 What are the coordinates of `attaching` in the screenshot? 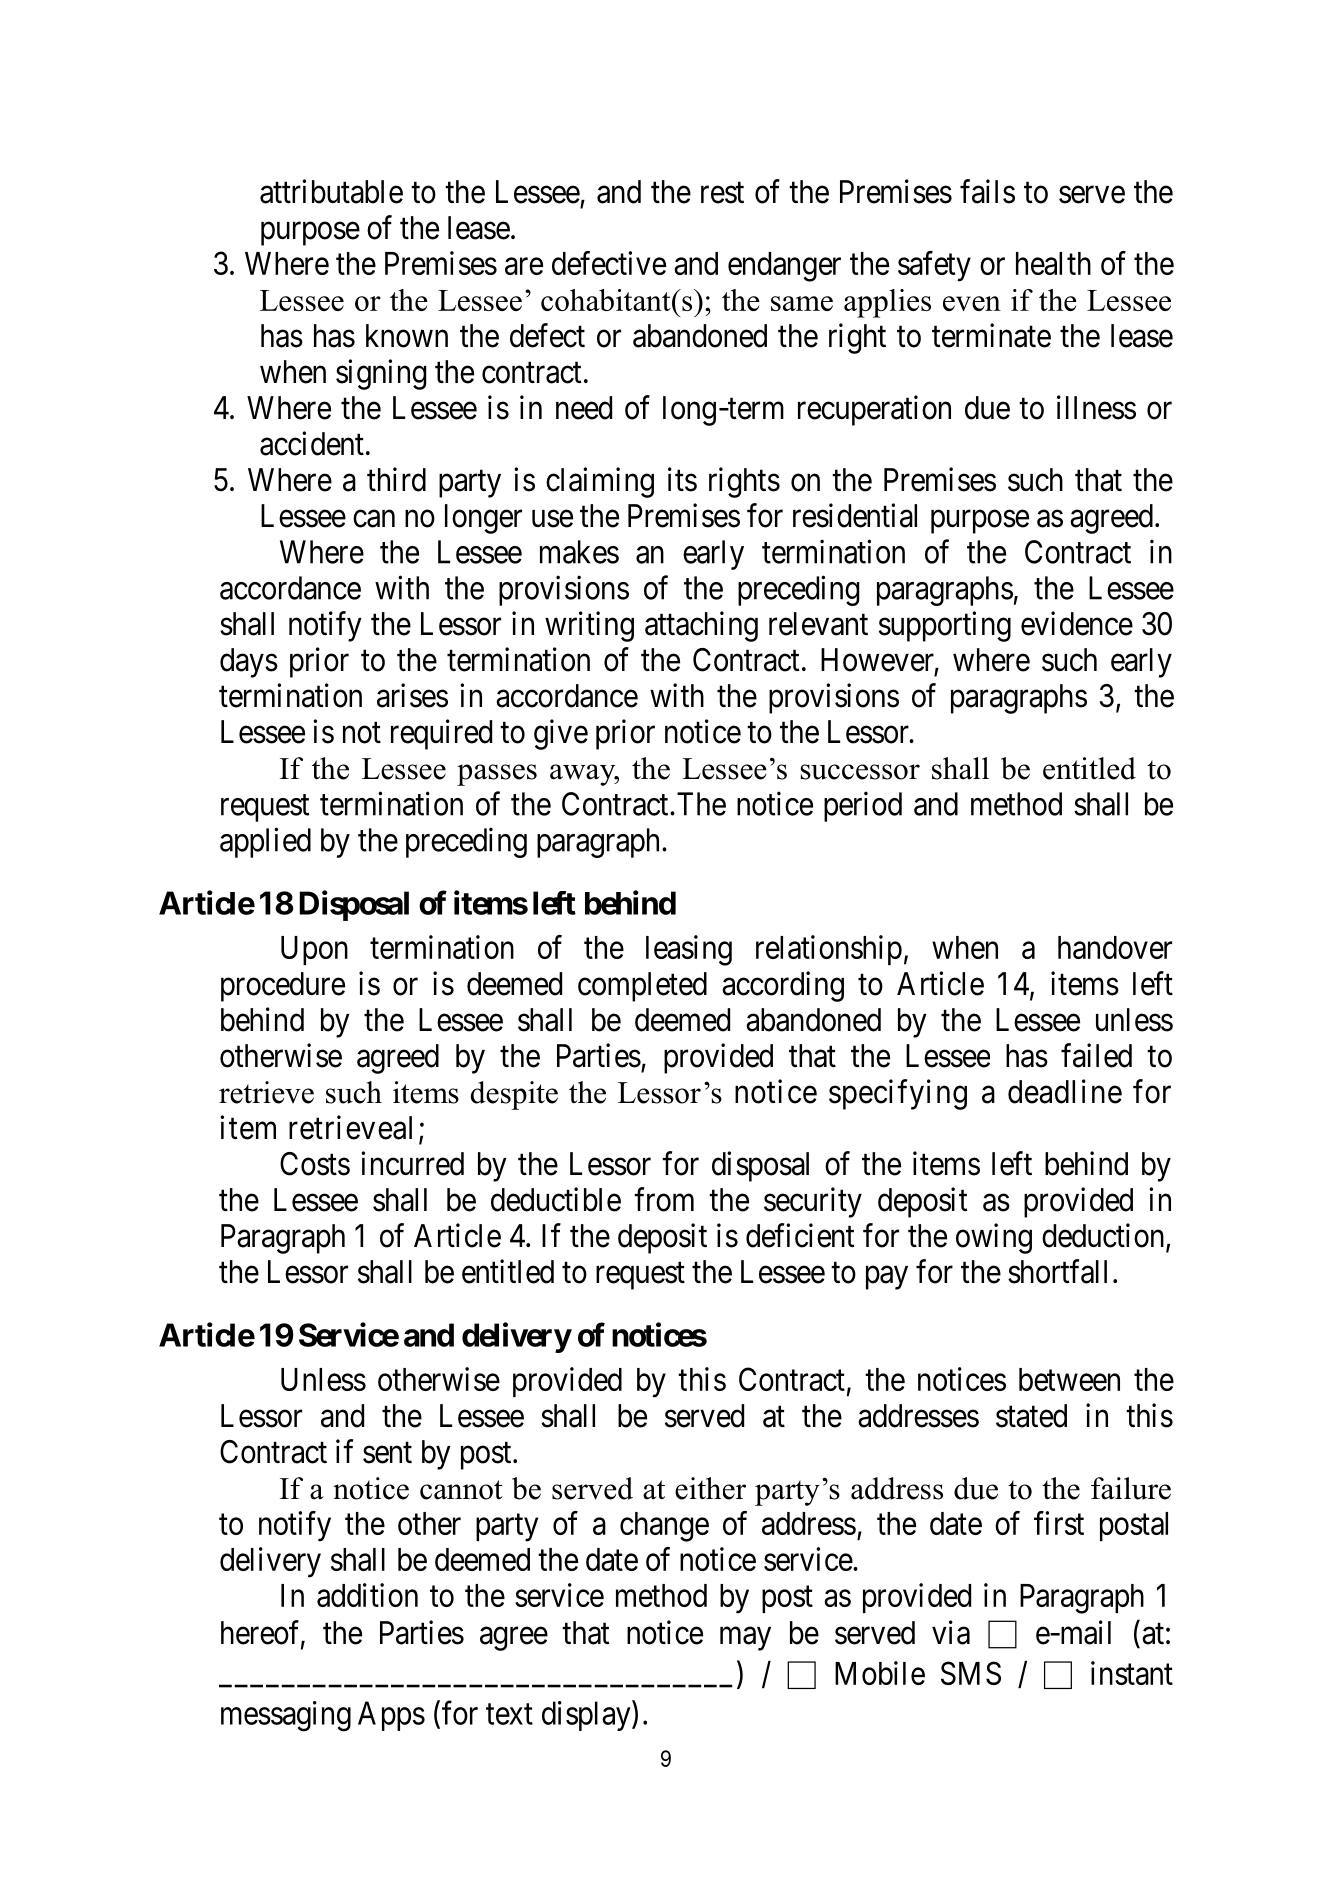 It's located at (701, 626).
